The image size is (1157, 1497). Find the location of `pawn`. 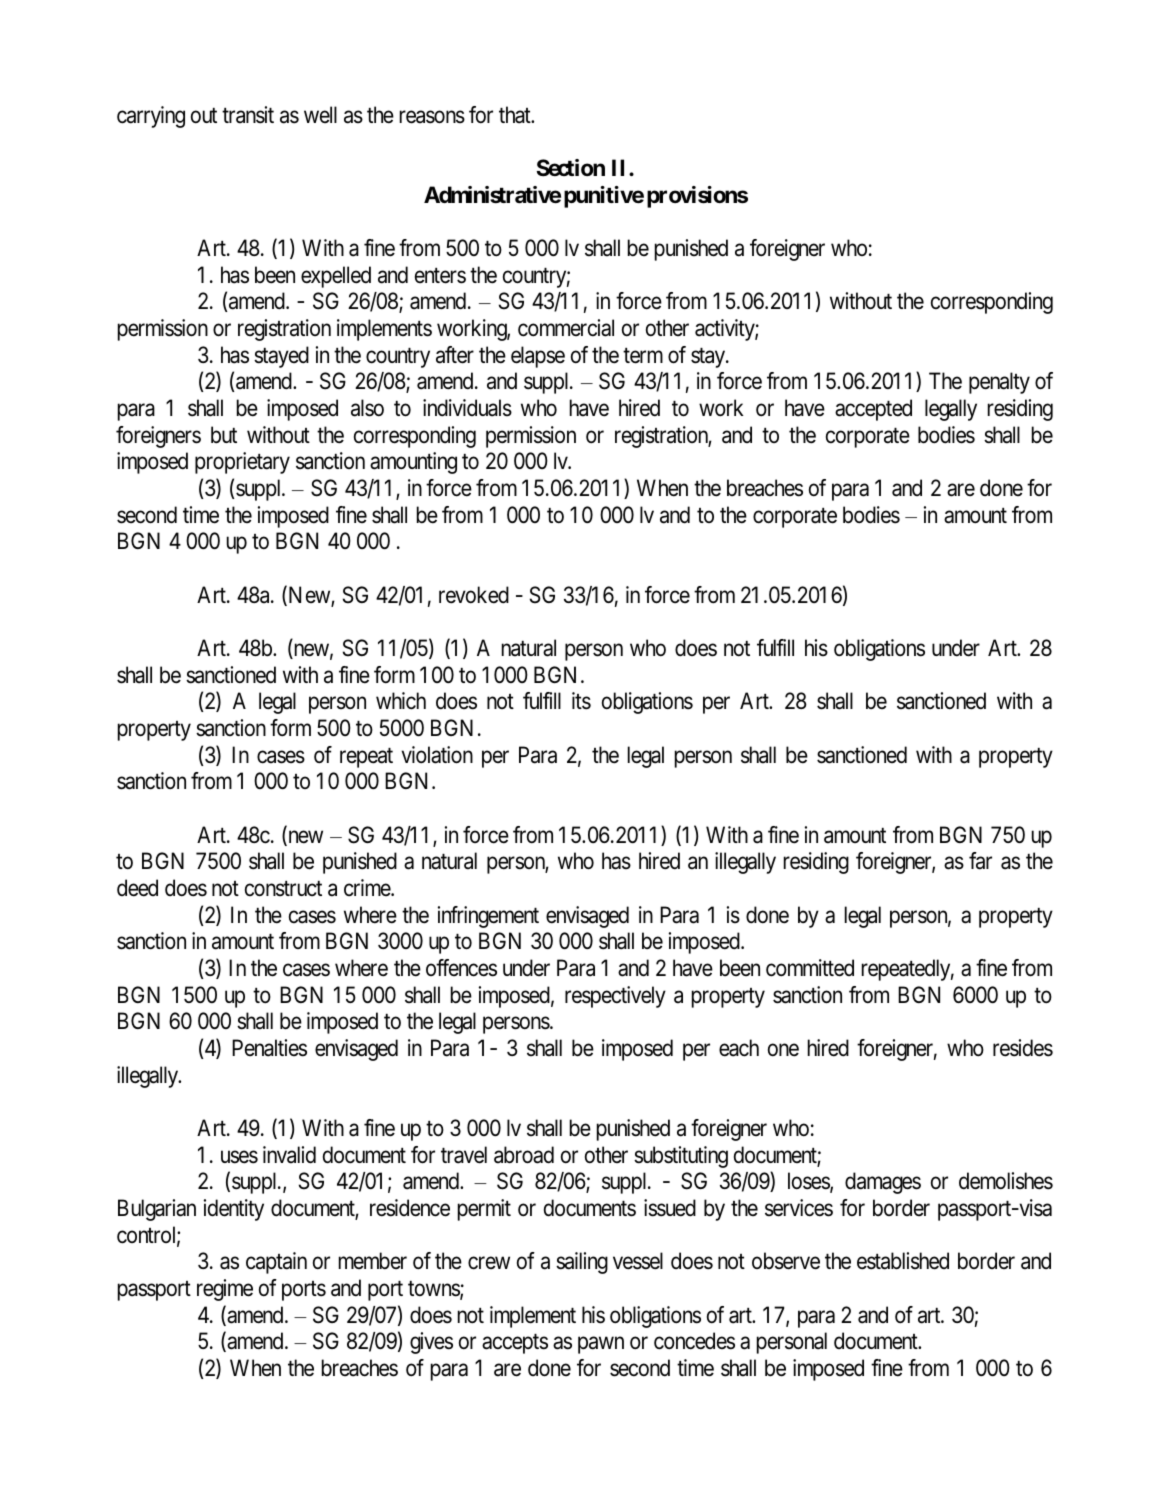

pawn is located at coordinates (601, 1345).
